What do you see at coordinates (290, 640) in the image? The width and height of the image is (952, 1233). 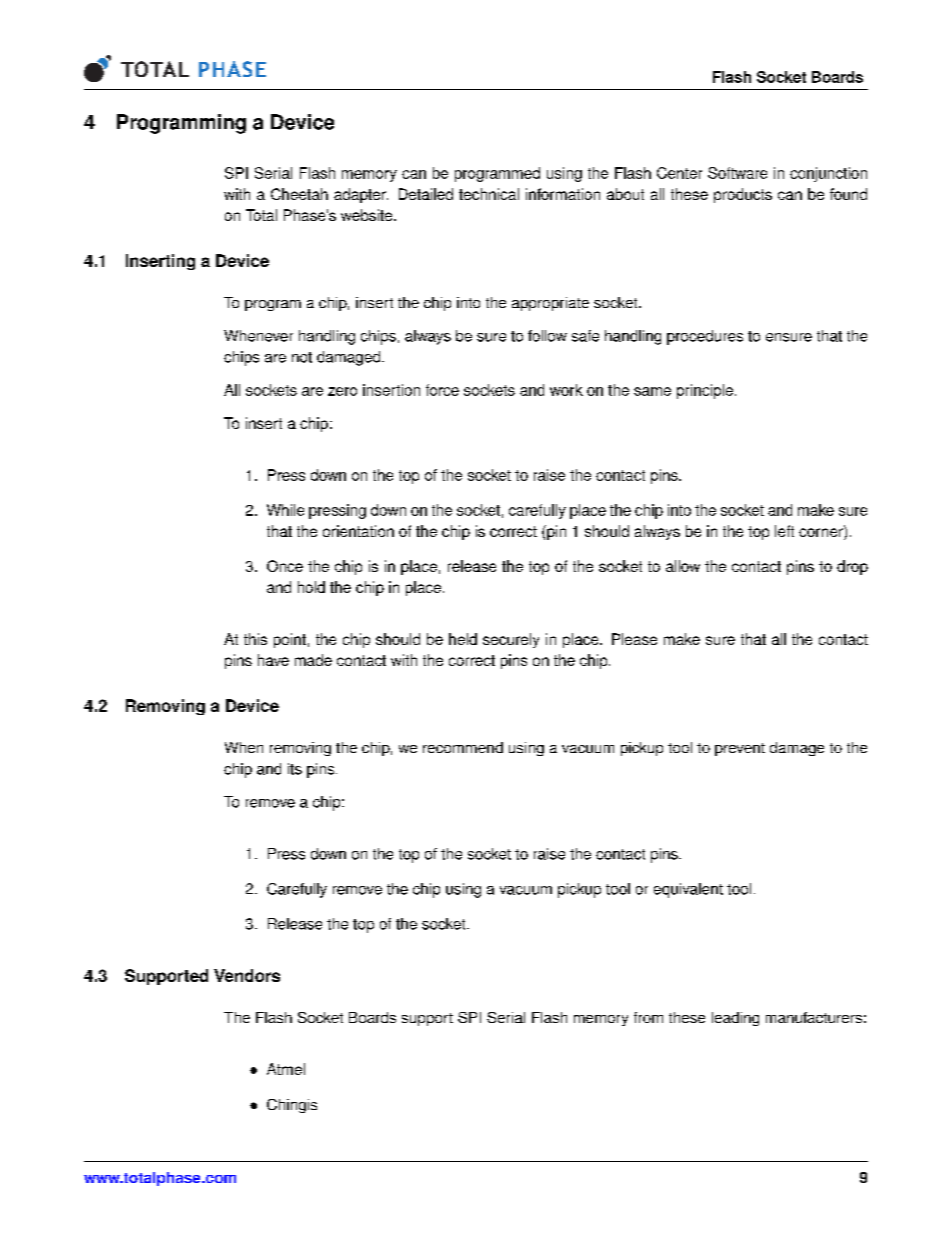 I see `point` at bounding box center [290, 640].
